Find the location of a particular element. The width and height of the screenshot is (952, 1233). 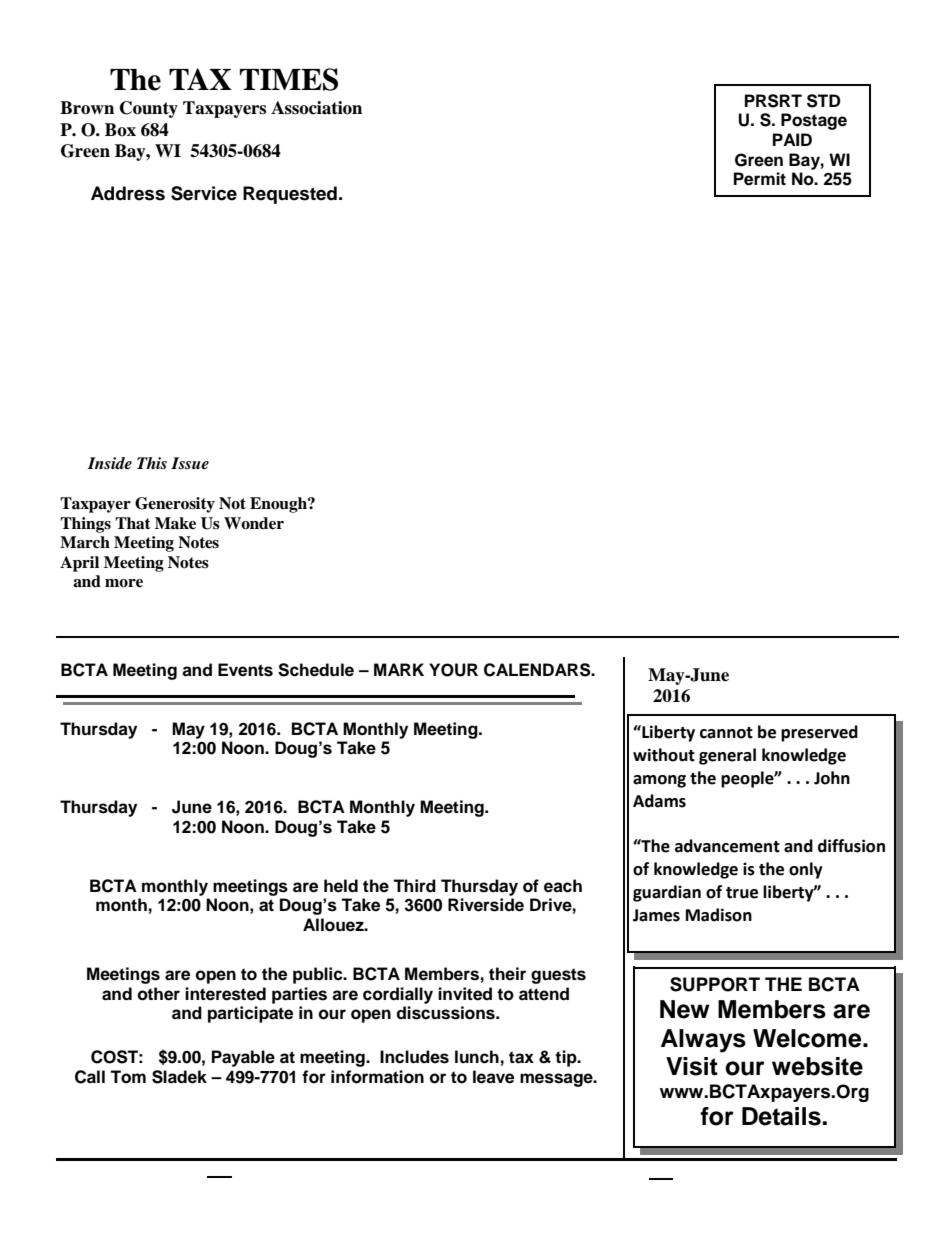

cannot is located at coordinates (726, 733).
